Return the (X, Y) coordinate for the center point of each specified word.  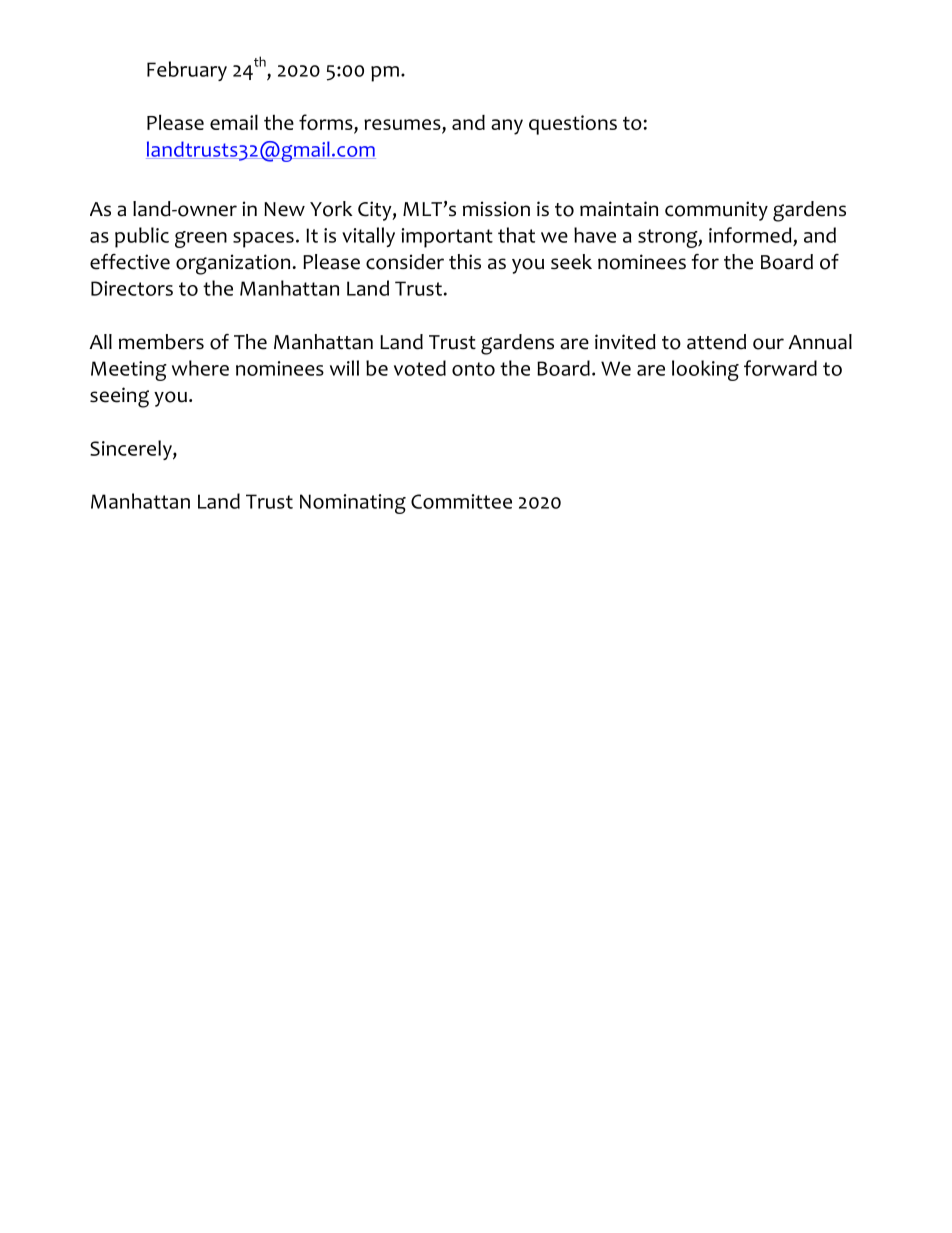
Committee (461, 501)
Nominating (353, 504)
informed (750, 235)
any (507, 127)
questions (573, 125)
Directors (132, 288)
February (187, 71)
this (465, 261)
